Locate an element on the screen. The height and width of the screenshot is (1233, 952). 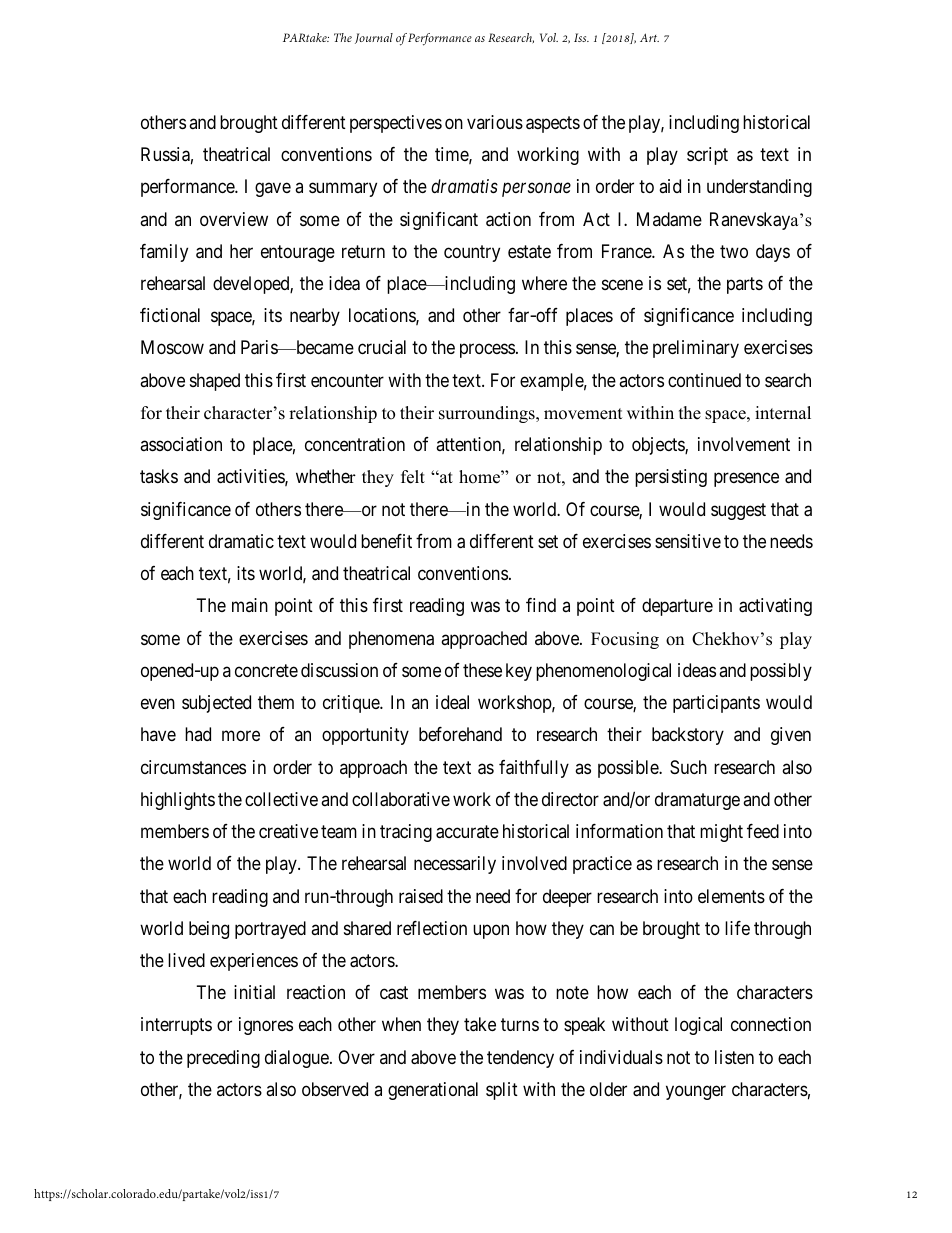
process is located at coordinates (487, 351).
